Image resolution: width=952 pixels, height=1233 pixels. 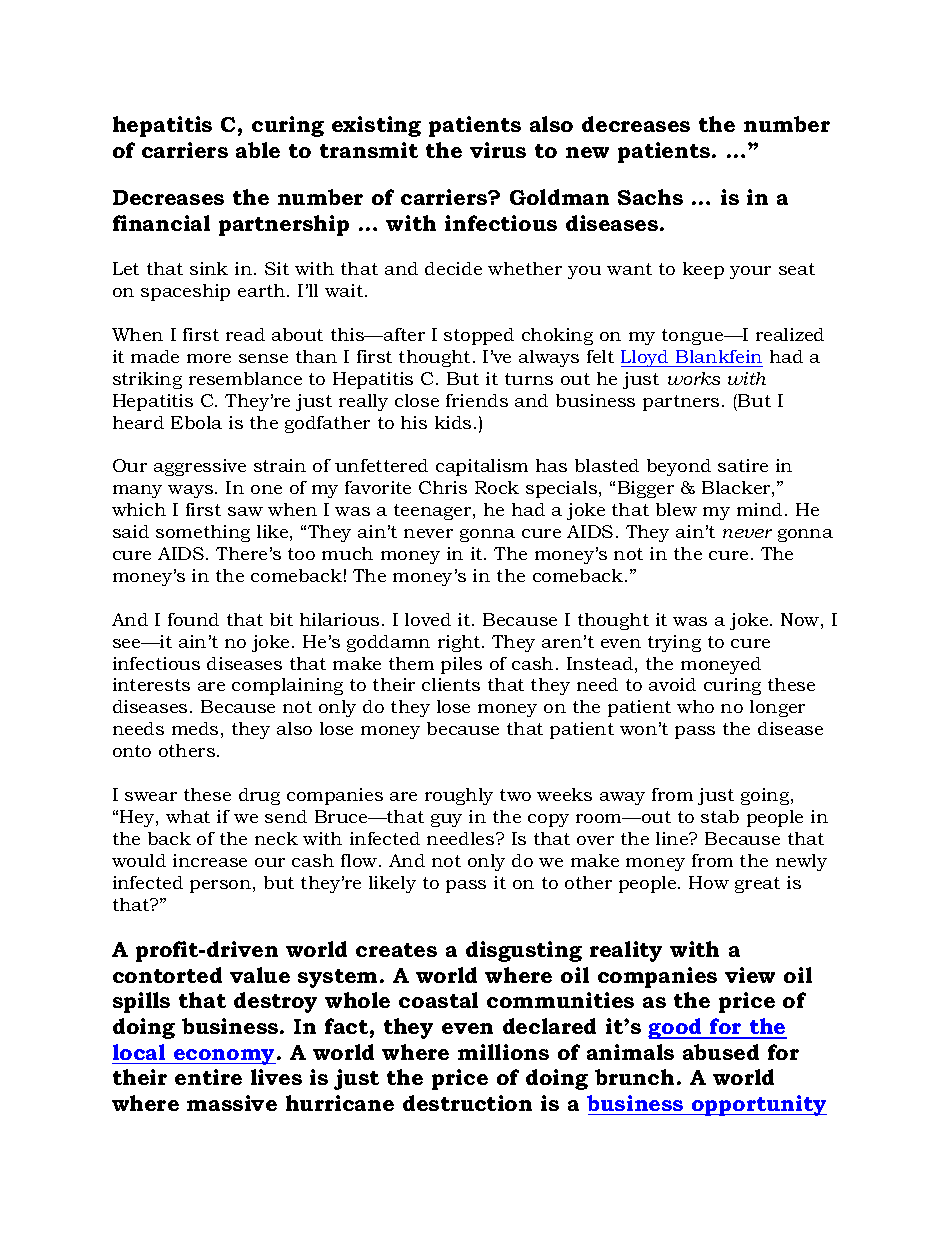 What do you see at coordinates (258, 150) in the screenshot?
I see `able` at bounding box center [258, 150].
